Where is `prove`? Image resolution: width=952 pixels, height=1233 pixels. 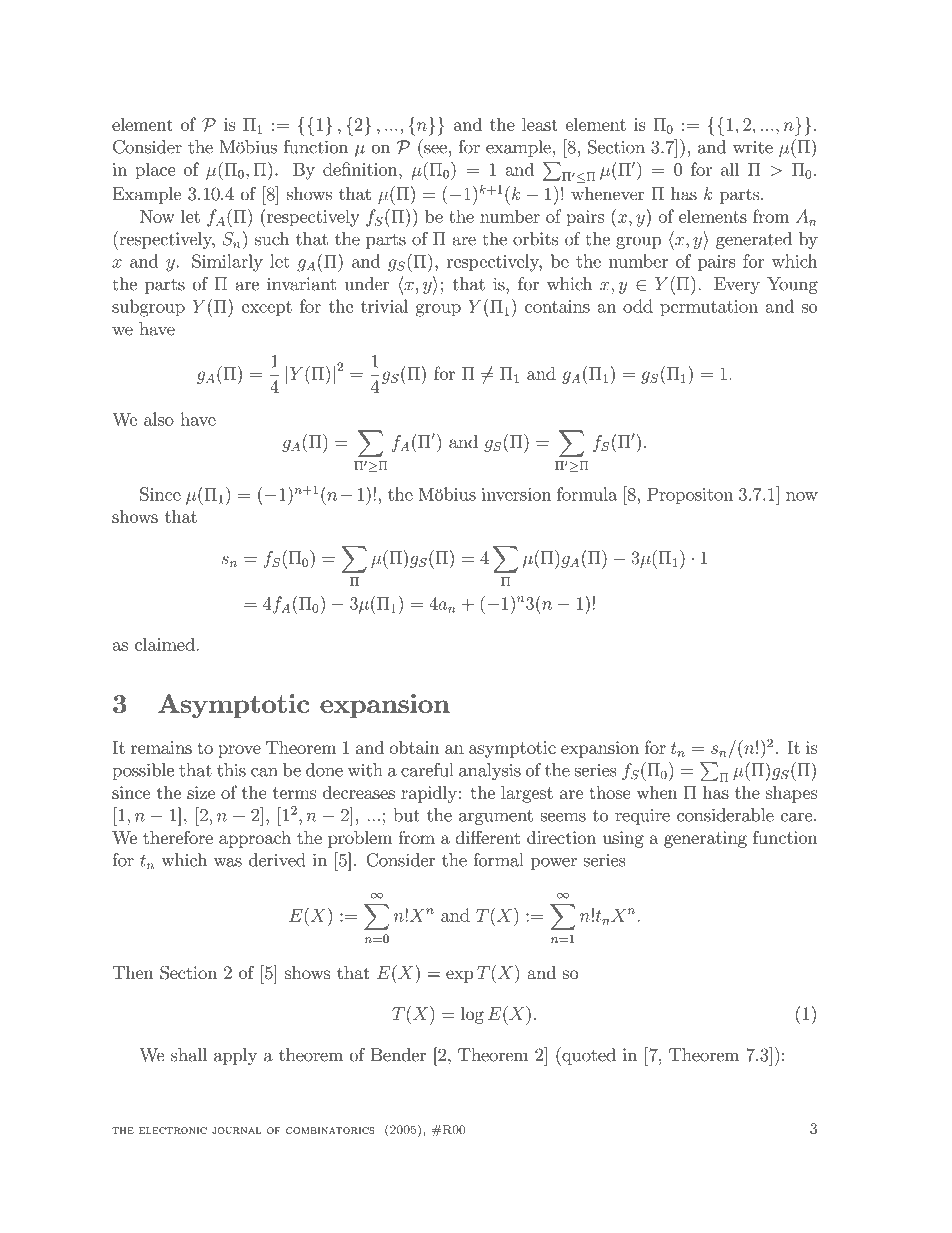 prove is located at coordinates (239, 751).
